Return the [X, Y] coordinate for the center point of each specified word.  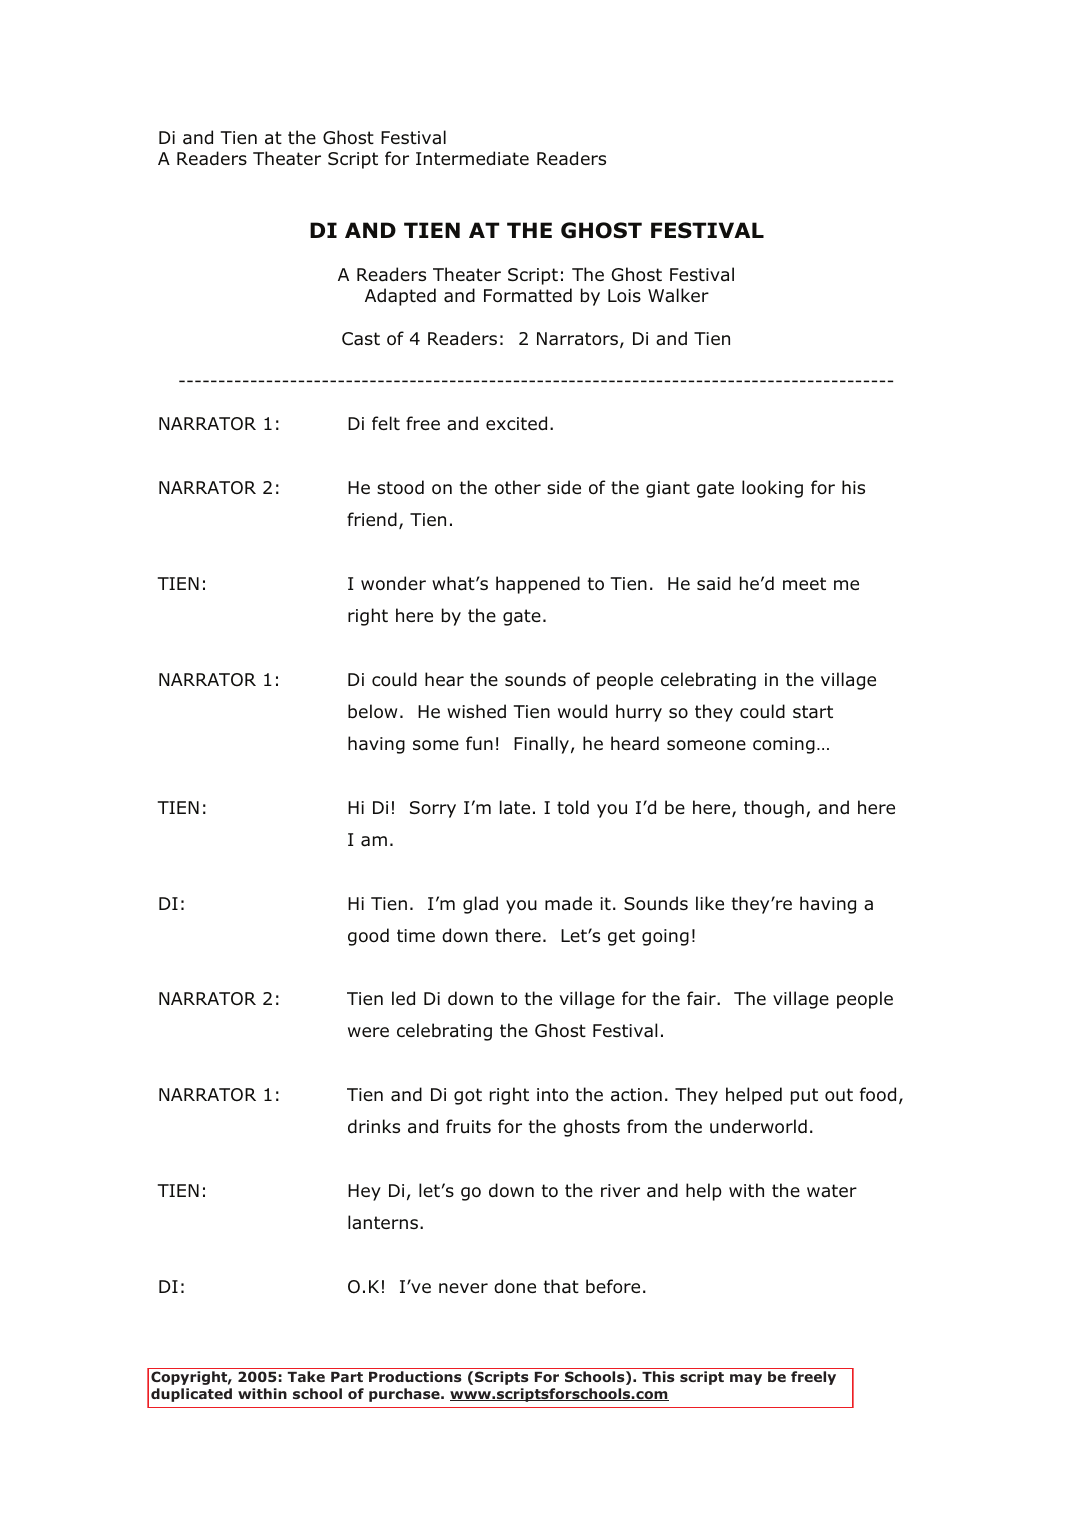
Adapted [400, 297]
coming [784, 745]
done [515, 1286]
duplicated [191, 1395]
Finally [541, 745]
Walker [678, 295]
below [372, 711]
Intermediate [472, 158]
